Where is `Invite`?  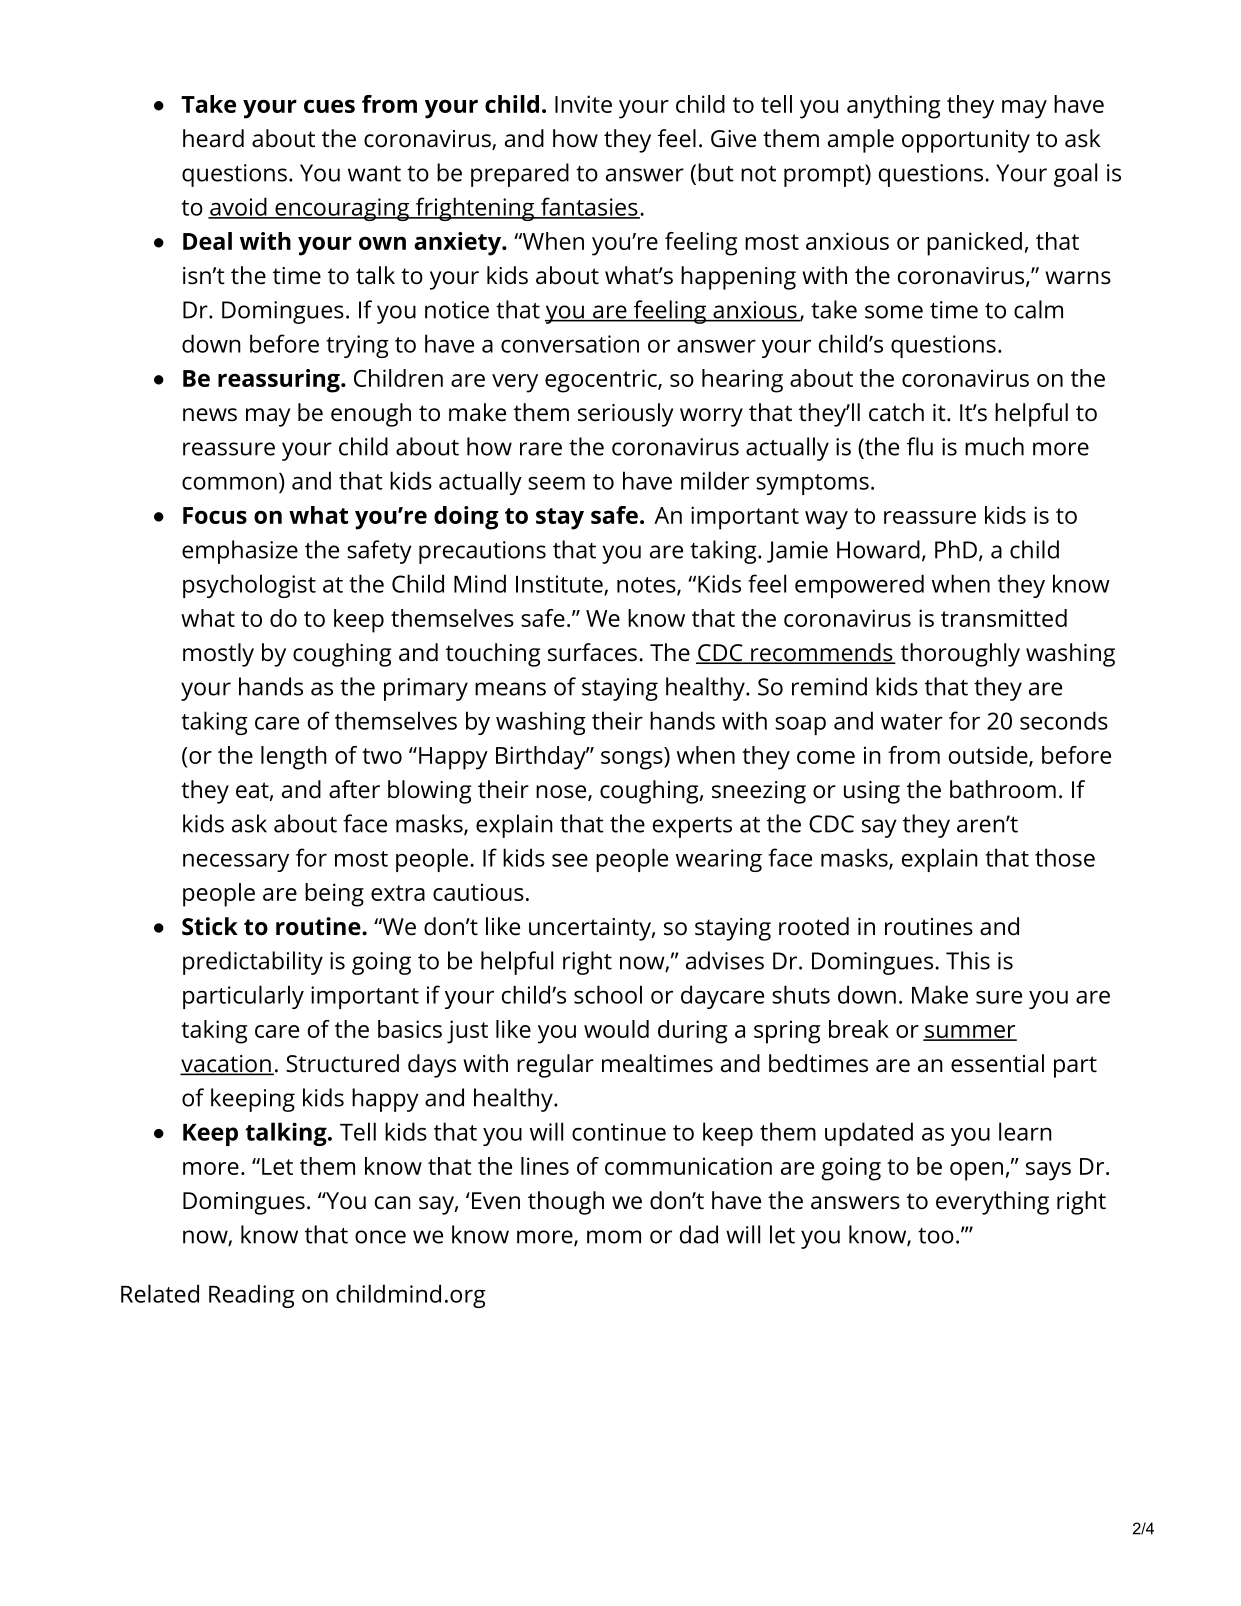 Invite is located at coordinates (583, 104).
